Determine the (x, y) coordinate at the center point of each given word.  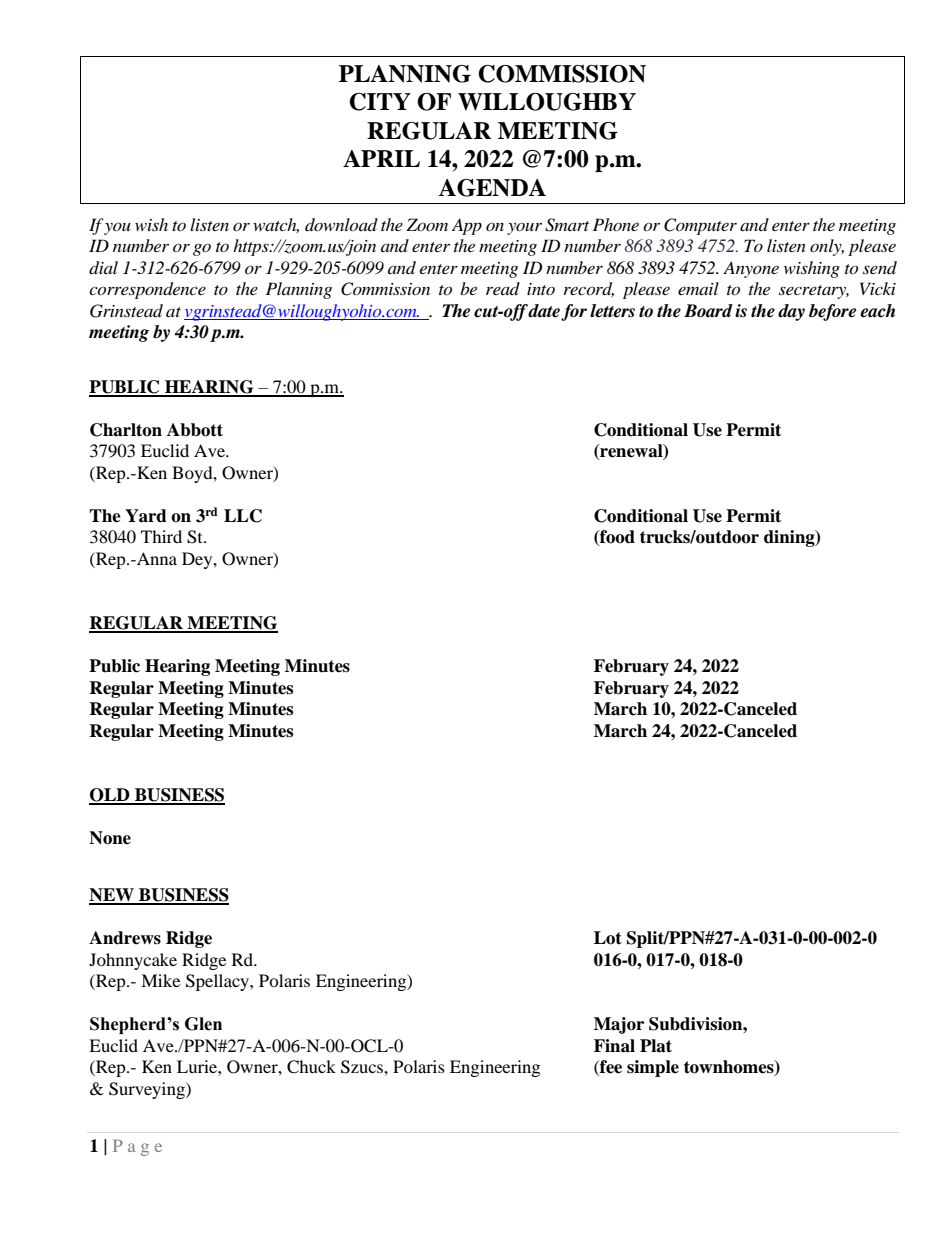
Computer (700, 226)
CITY (380, 102)
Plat (656, 1046)
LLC (243, 516)
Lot (608, 938)
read (503, 288)
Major (619, 1025)
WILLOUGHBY (547, 102)
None (110, 838)
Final (614, 1046)
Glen (203, 1024)
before (832, 312)
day (791, 312)
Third (161, 536)
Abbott (195, 430)
